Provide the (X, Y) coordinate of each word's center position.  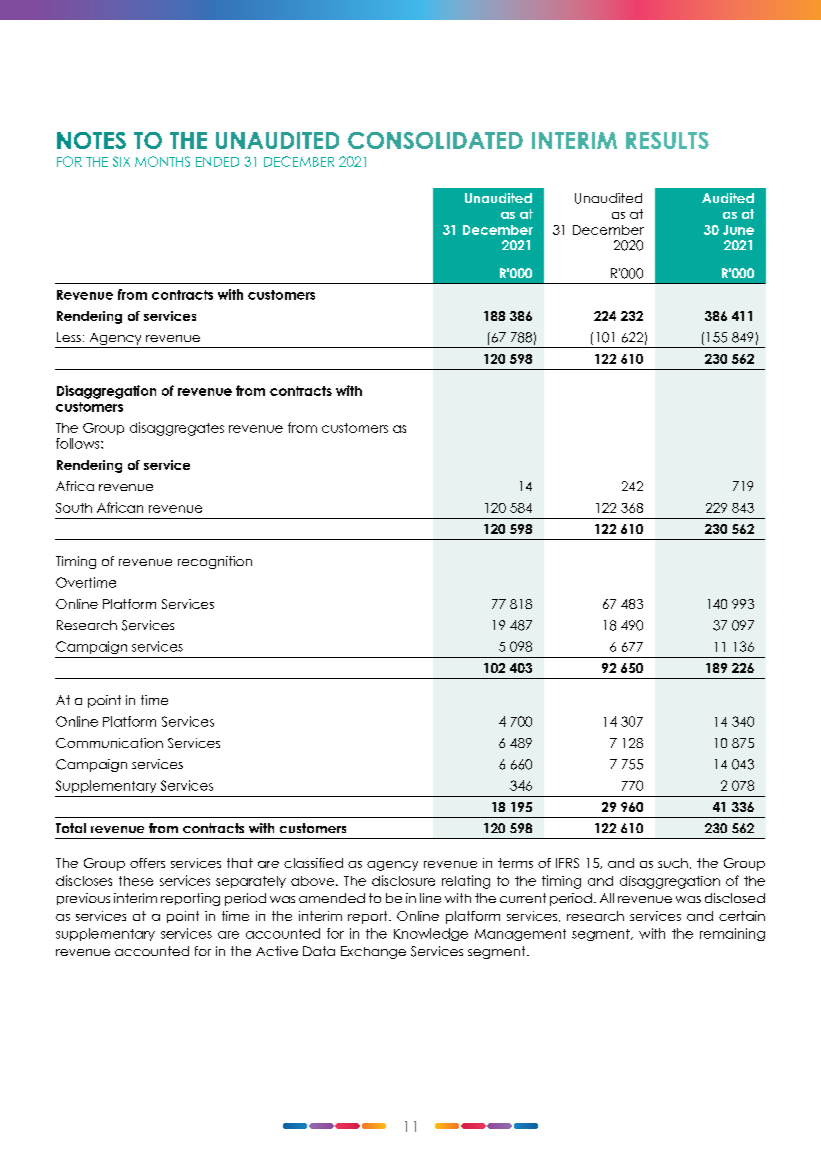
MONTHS (162, 161)
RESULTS (667, 140)
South (74, 508)
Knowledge (431, 934)
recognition (215, 562)
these (136, 881)
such (673, 863)
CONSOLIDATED (435, 140)
